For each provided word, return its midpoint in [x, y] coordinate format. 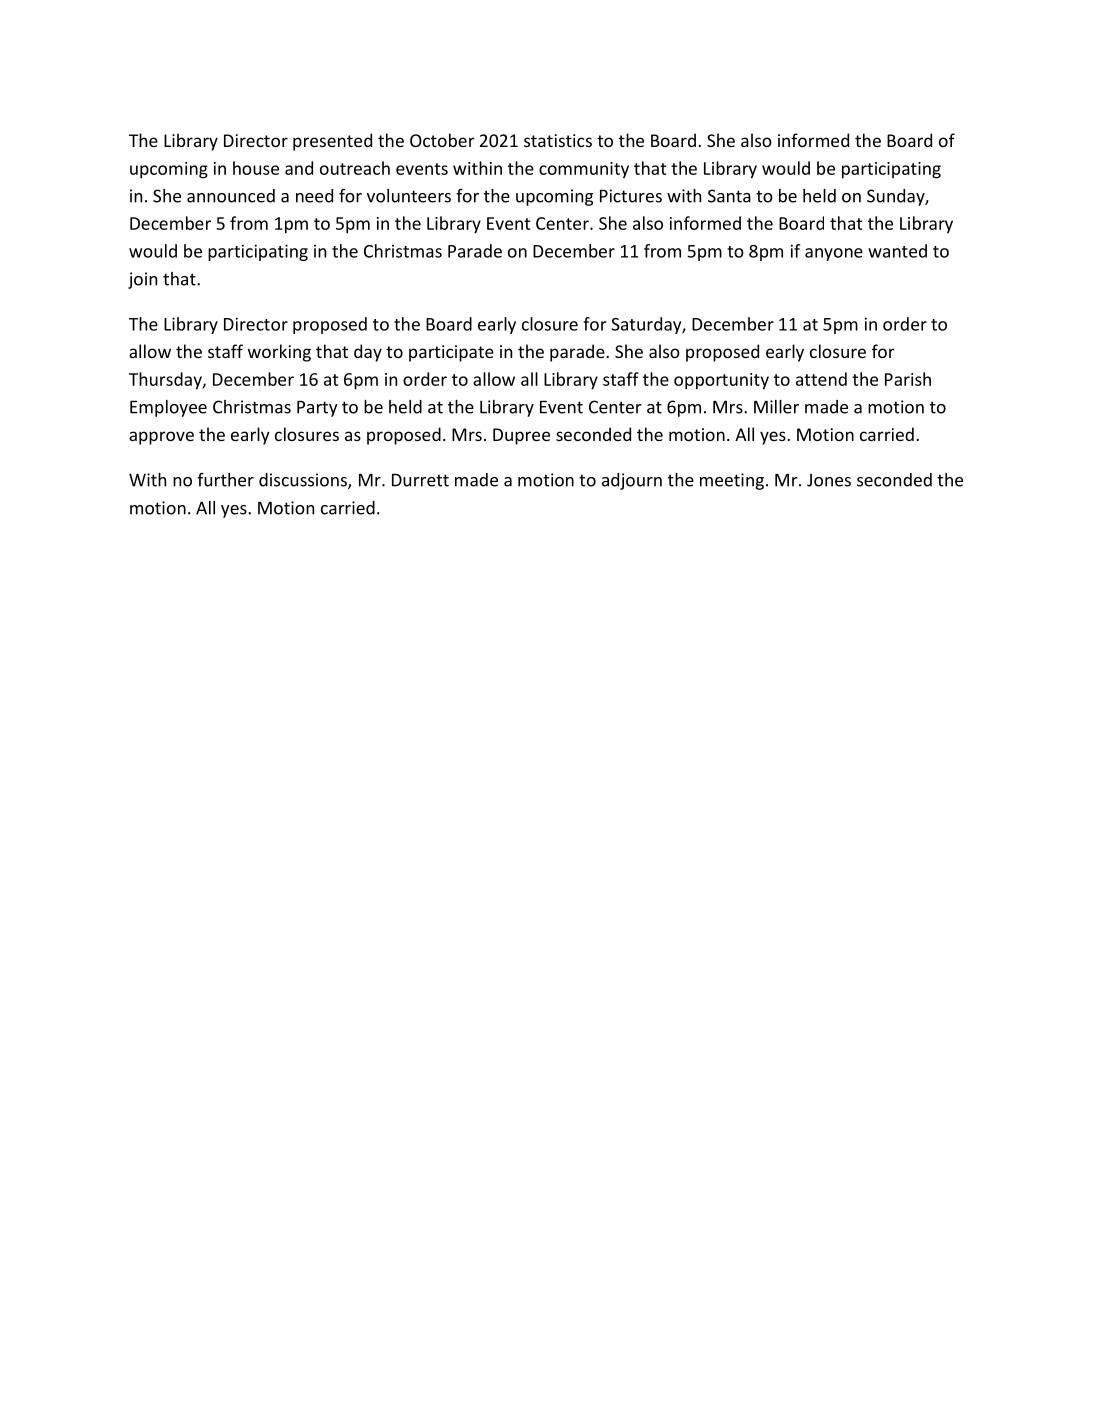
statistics [558, 140]
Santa [729, 196]
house [256, 168]
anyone [834, 254]
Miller [776, 407]
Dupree [521, 436]
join [142, 280]
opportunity [721, 381]
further [225, 480]
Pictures [631, 196]
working [279, 353]
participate [451, 353]
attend [821, 379]
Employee [168, 408]
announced [231, 196]
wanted [897, 251]
